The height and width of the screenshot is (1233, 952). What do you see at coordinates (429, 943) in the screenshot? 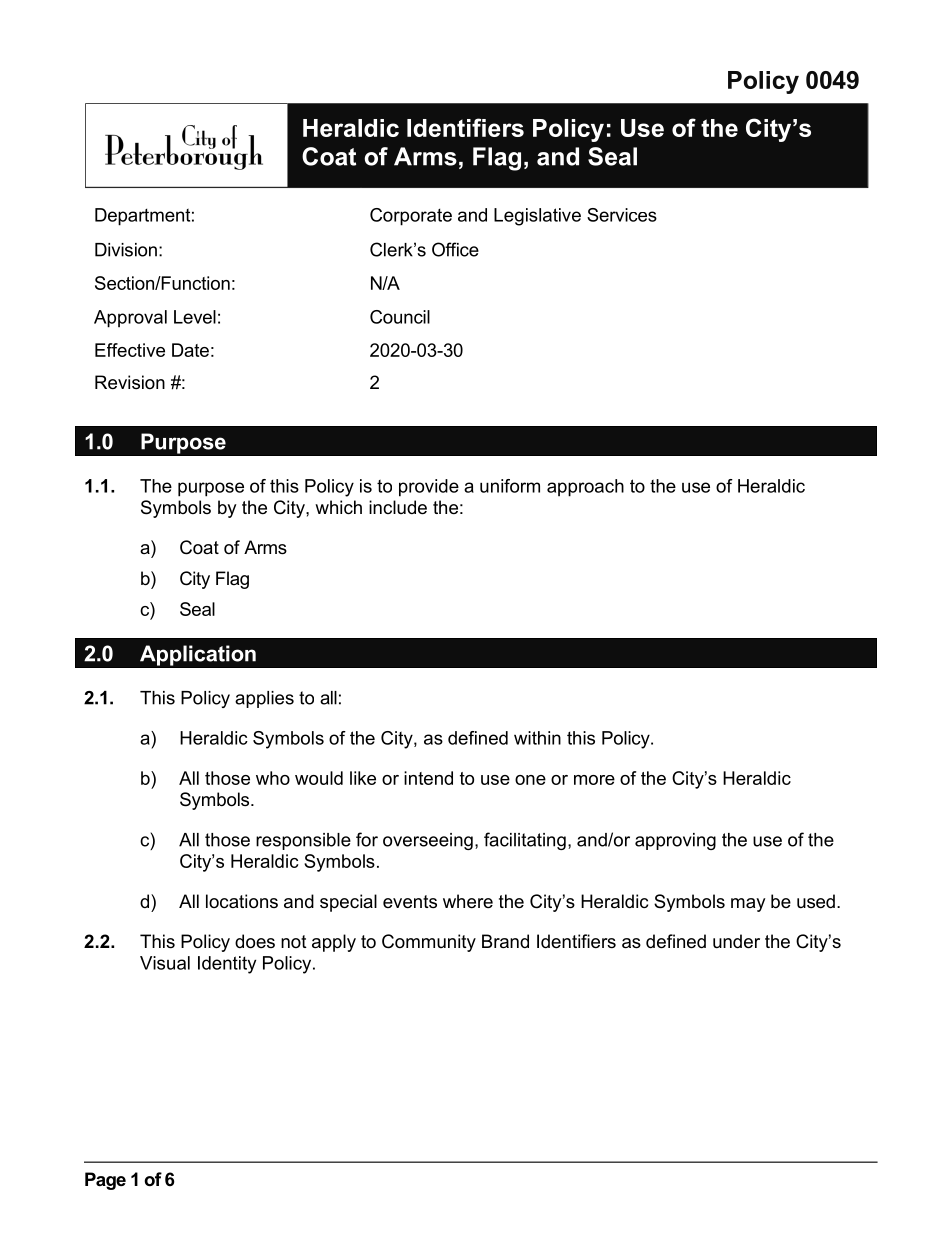
I see `Community` at bounding box center [429, 943].
